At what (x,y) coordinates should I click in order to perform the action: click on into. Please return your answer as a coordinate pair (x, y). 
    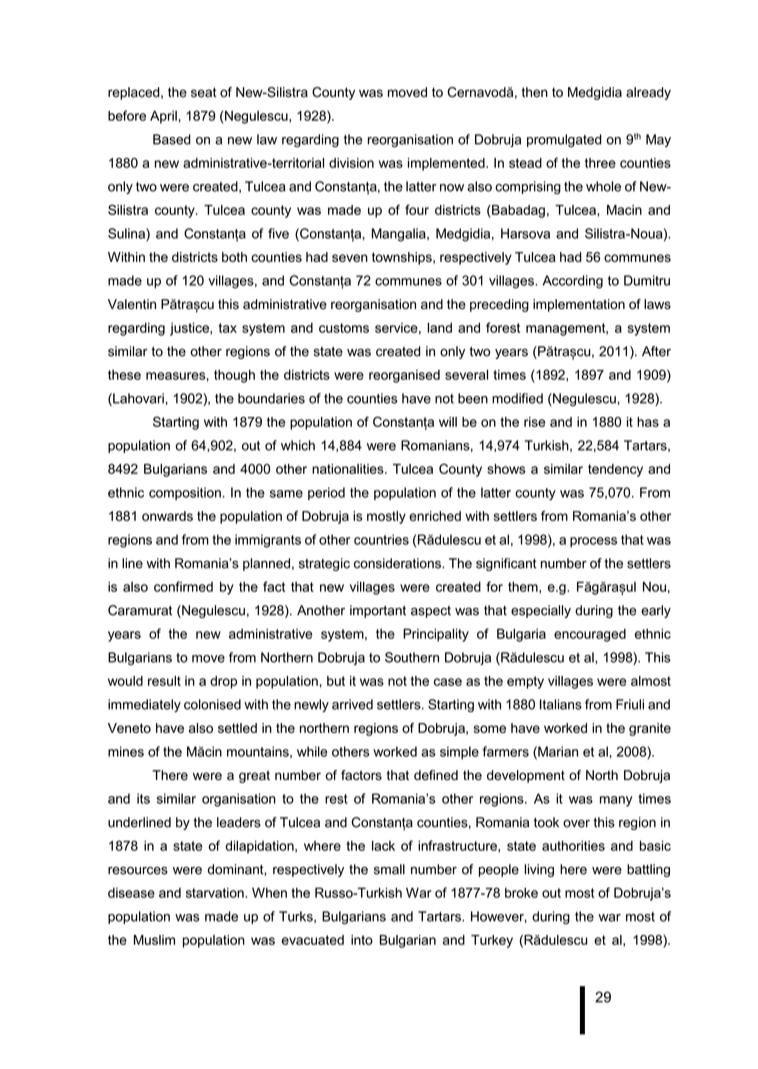
    Looking at the image, I should click on (362, 940).
